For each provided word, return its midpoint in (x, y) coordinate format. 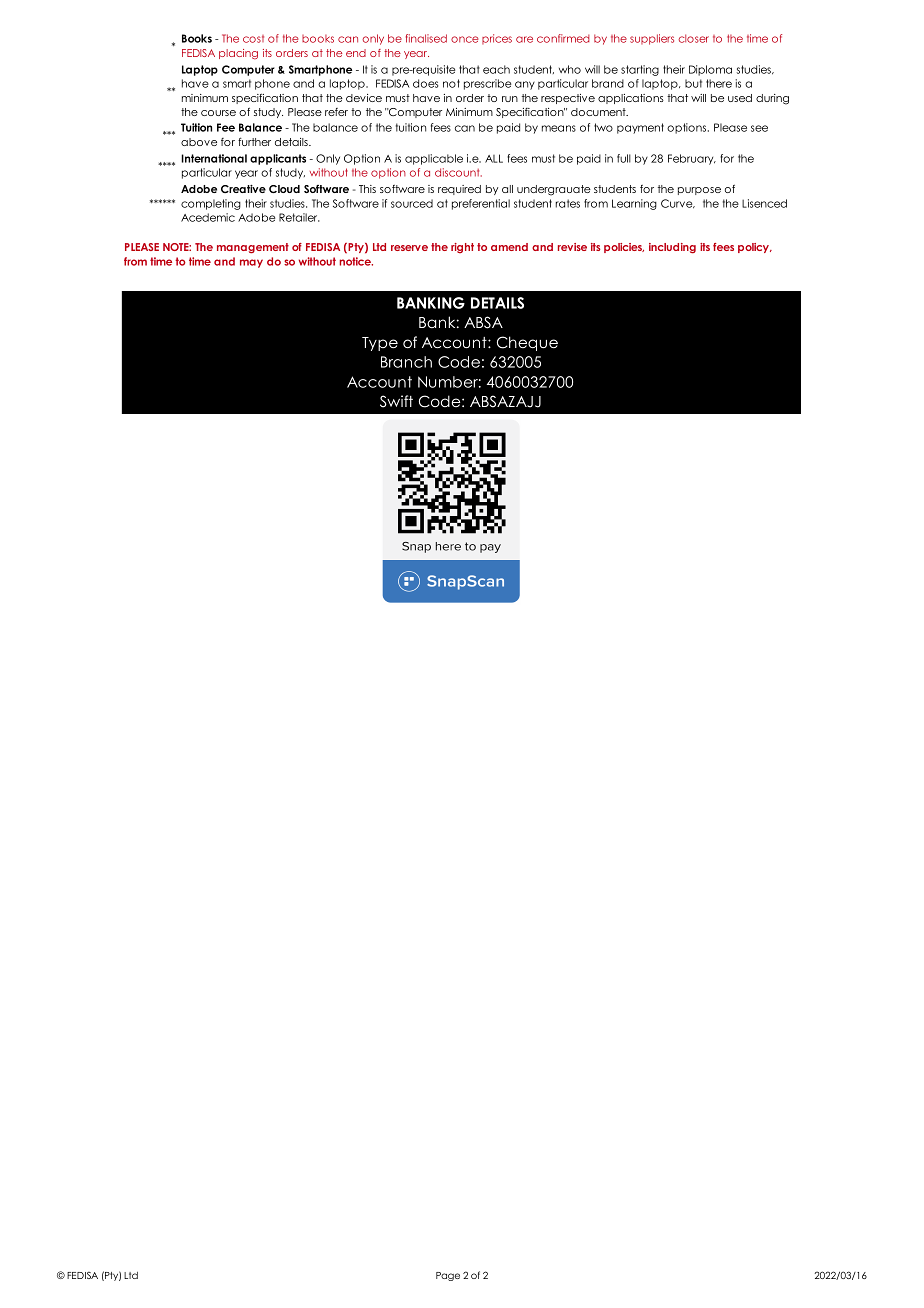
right (462, 248)
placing (238, 54)
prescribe (487, 84)
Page (448, 1276)
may (251, 263)
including (672, 248)
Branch (406, 362)
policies (624, 248)
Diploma (710, 70)
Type (380, 344)
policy (754, 248)
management (253, 248)
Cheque (527, 343)
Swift (396, 401)
